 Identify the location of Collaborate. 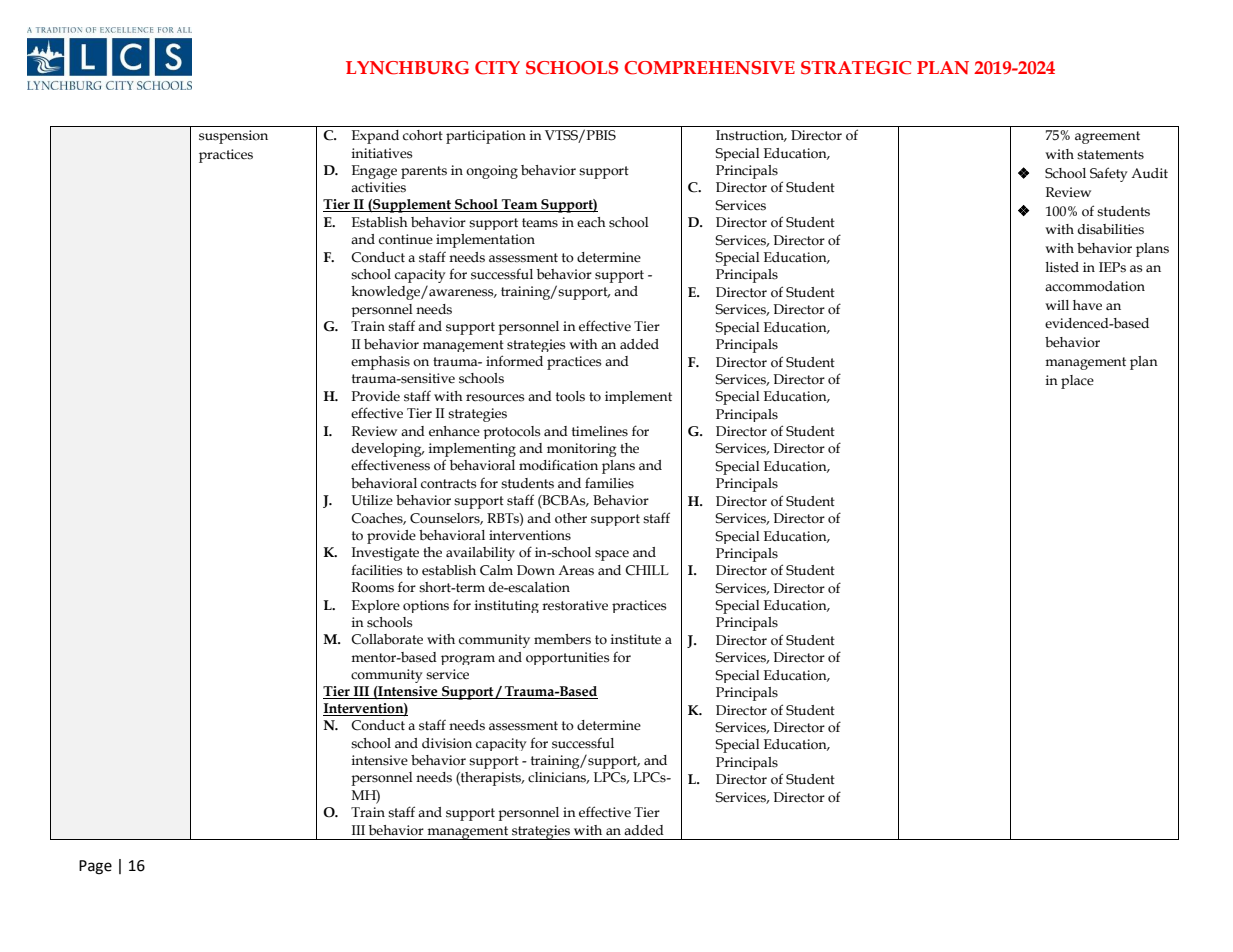
(387, 639).
